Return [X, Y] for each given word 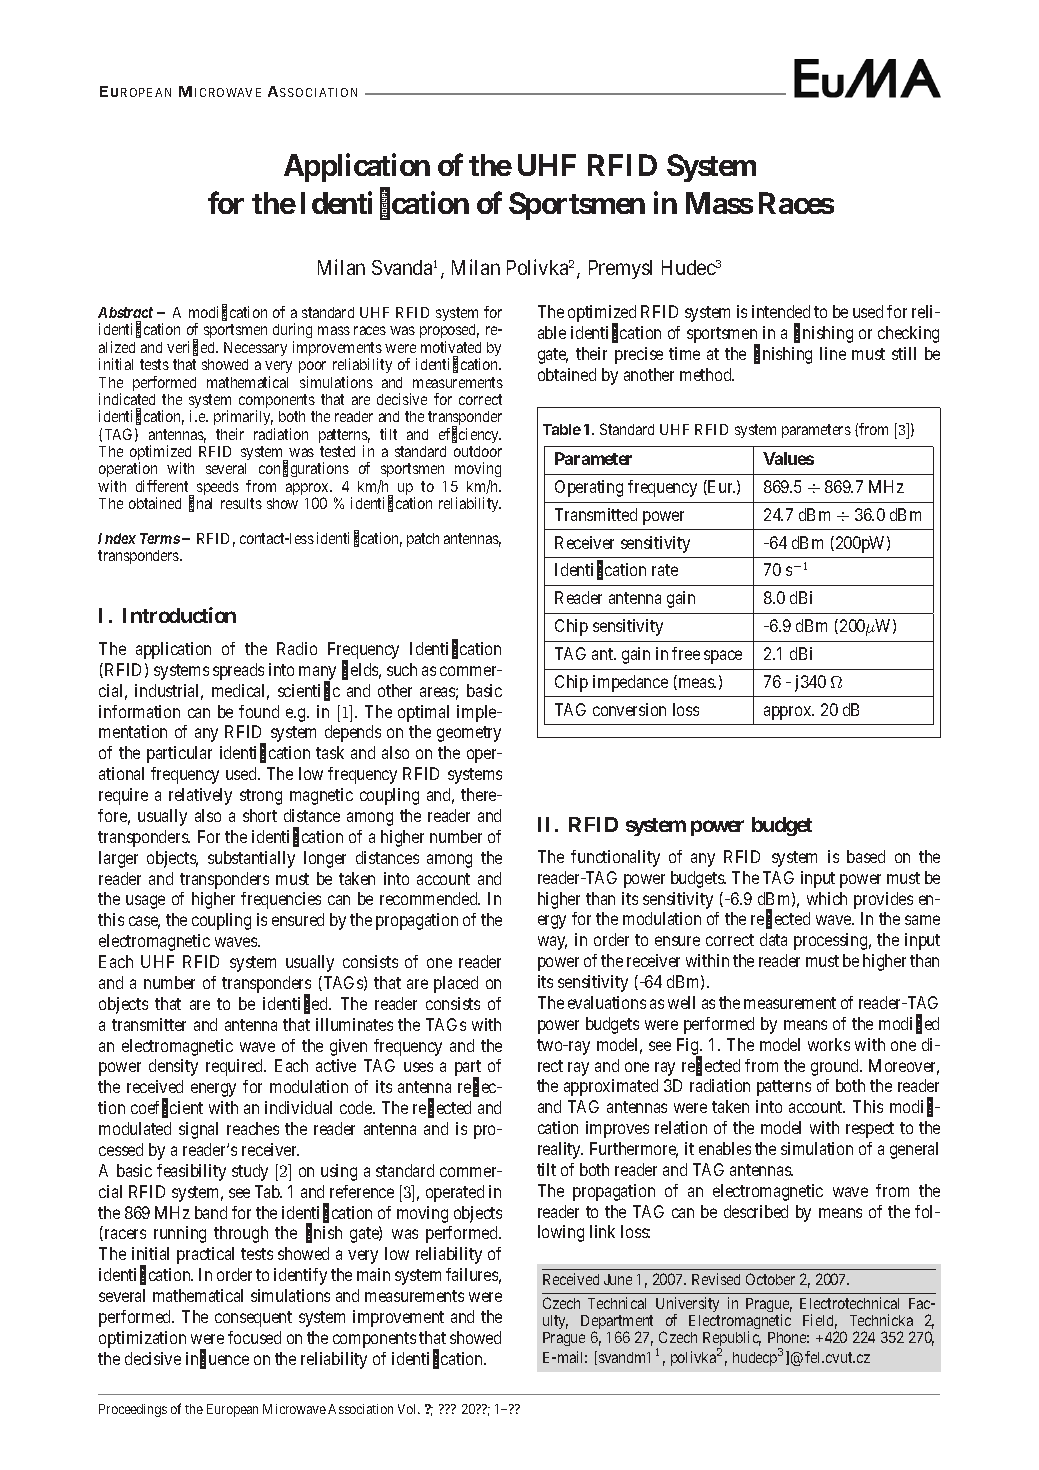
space [723, 657]
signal [198, 1130]
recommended [430, 898]
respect [870, 1130]
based [866, 856]
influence [217, 1359]
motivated [451, 347]
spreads [238, 671]
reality [560, 1150]
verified [192, 348]
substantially [251, 859]
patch [423, 540]
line [833, 353]
